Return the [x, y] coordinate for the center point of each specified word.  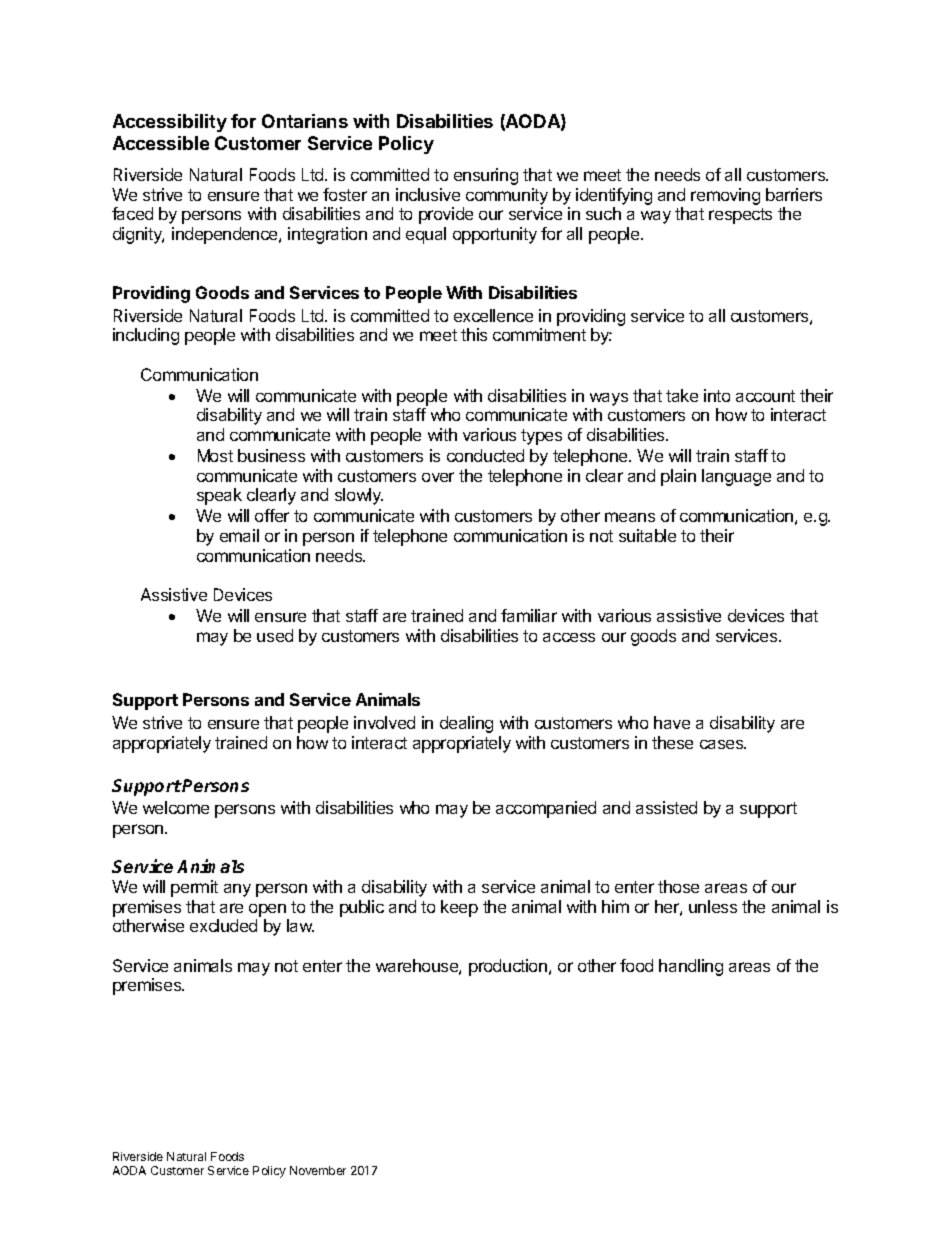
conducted [485, 455]
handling [691, 967]
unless [713, 906]
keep [459, 908]
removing [725, 196]
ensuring [486, 176]
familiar [529, 615]
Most [215, 455]
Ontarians [305, 121]
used [275, 635]
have [672, 722]
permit [194, 888]
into [717, 395]
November [318, 1170]
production [508, 967]
